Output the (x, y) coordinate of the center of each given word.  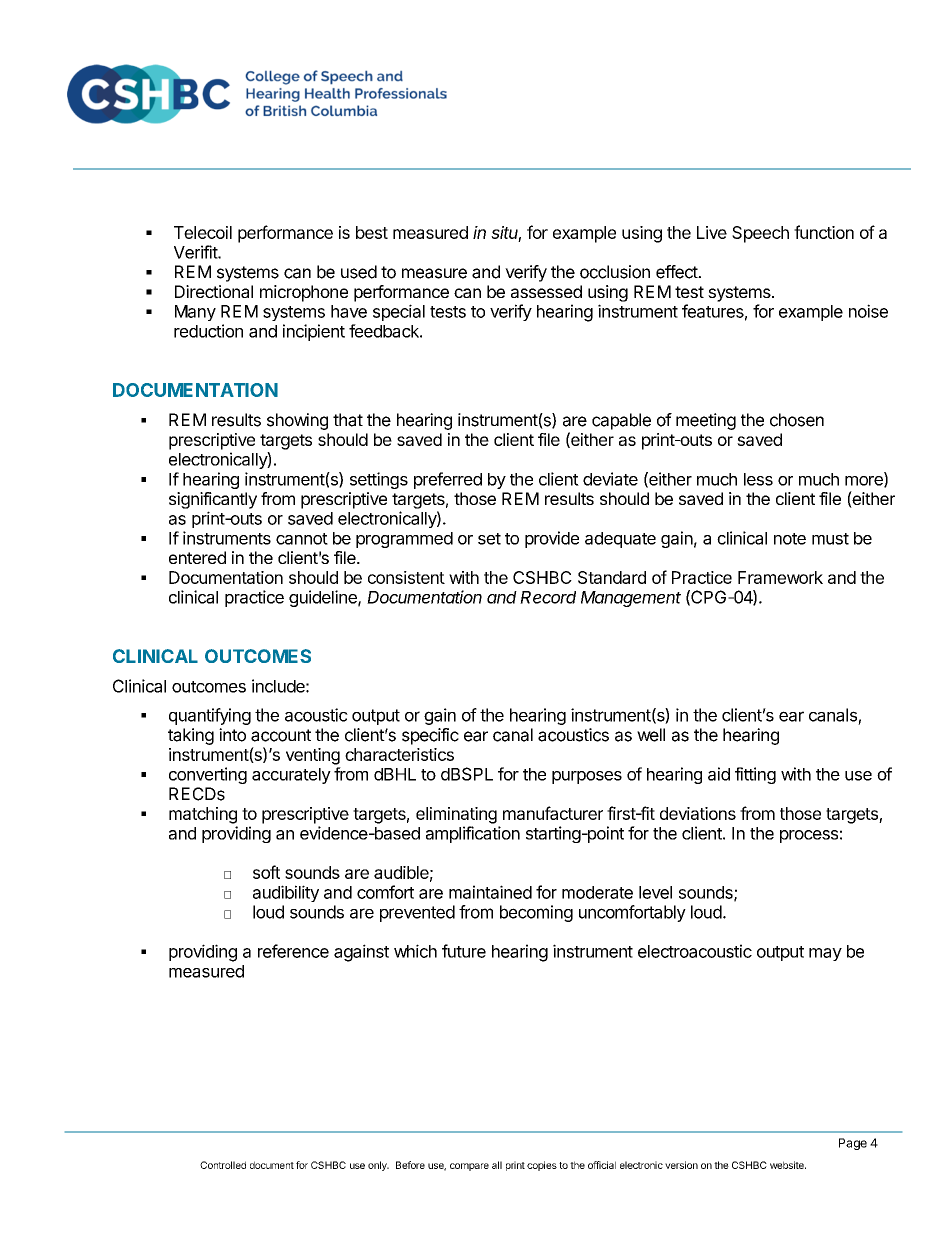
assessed (546, 291)
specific (430, 736)
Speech (760, 234)
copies (542, 1166)
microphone (304, 293)
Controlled (223, 1165)
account (281, 735)
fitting (755, 775)
